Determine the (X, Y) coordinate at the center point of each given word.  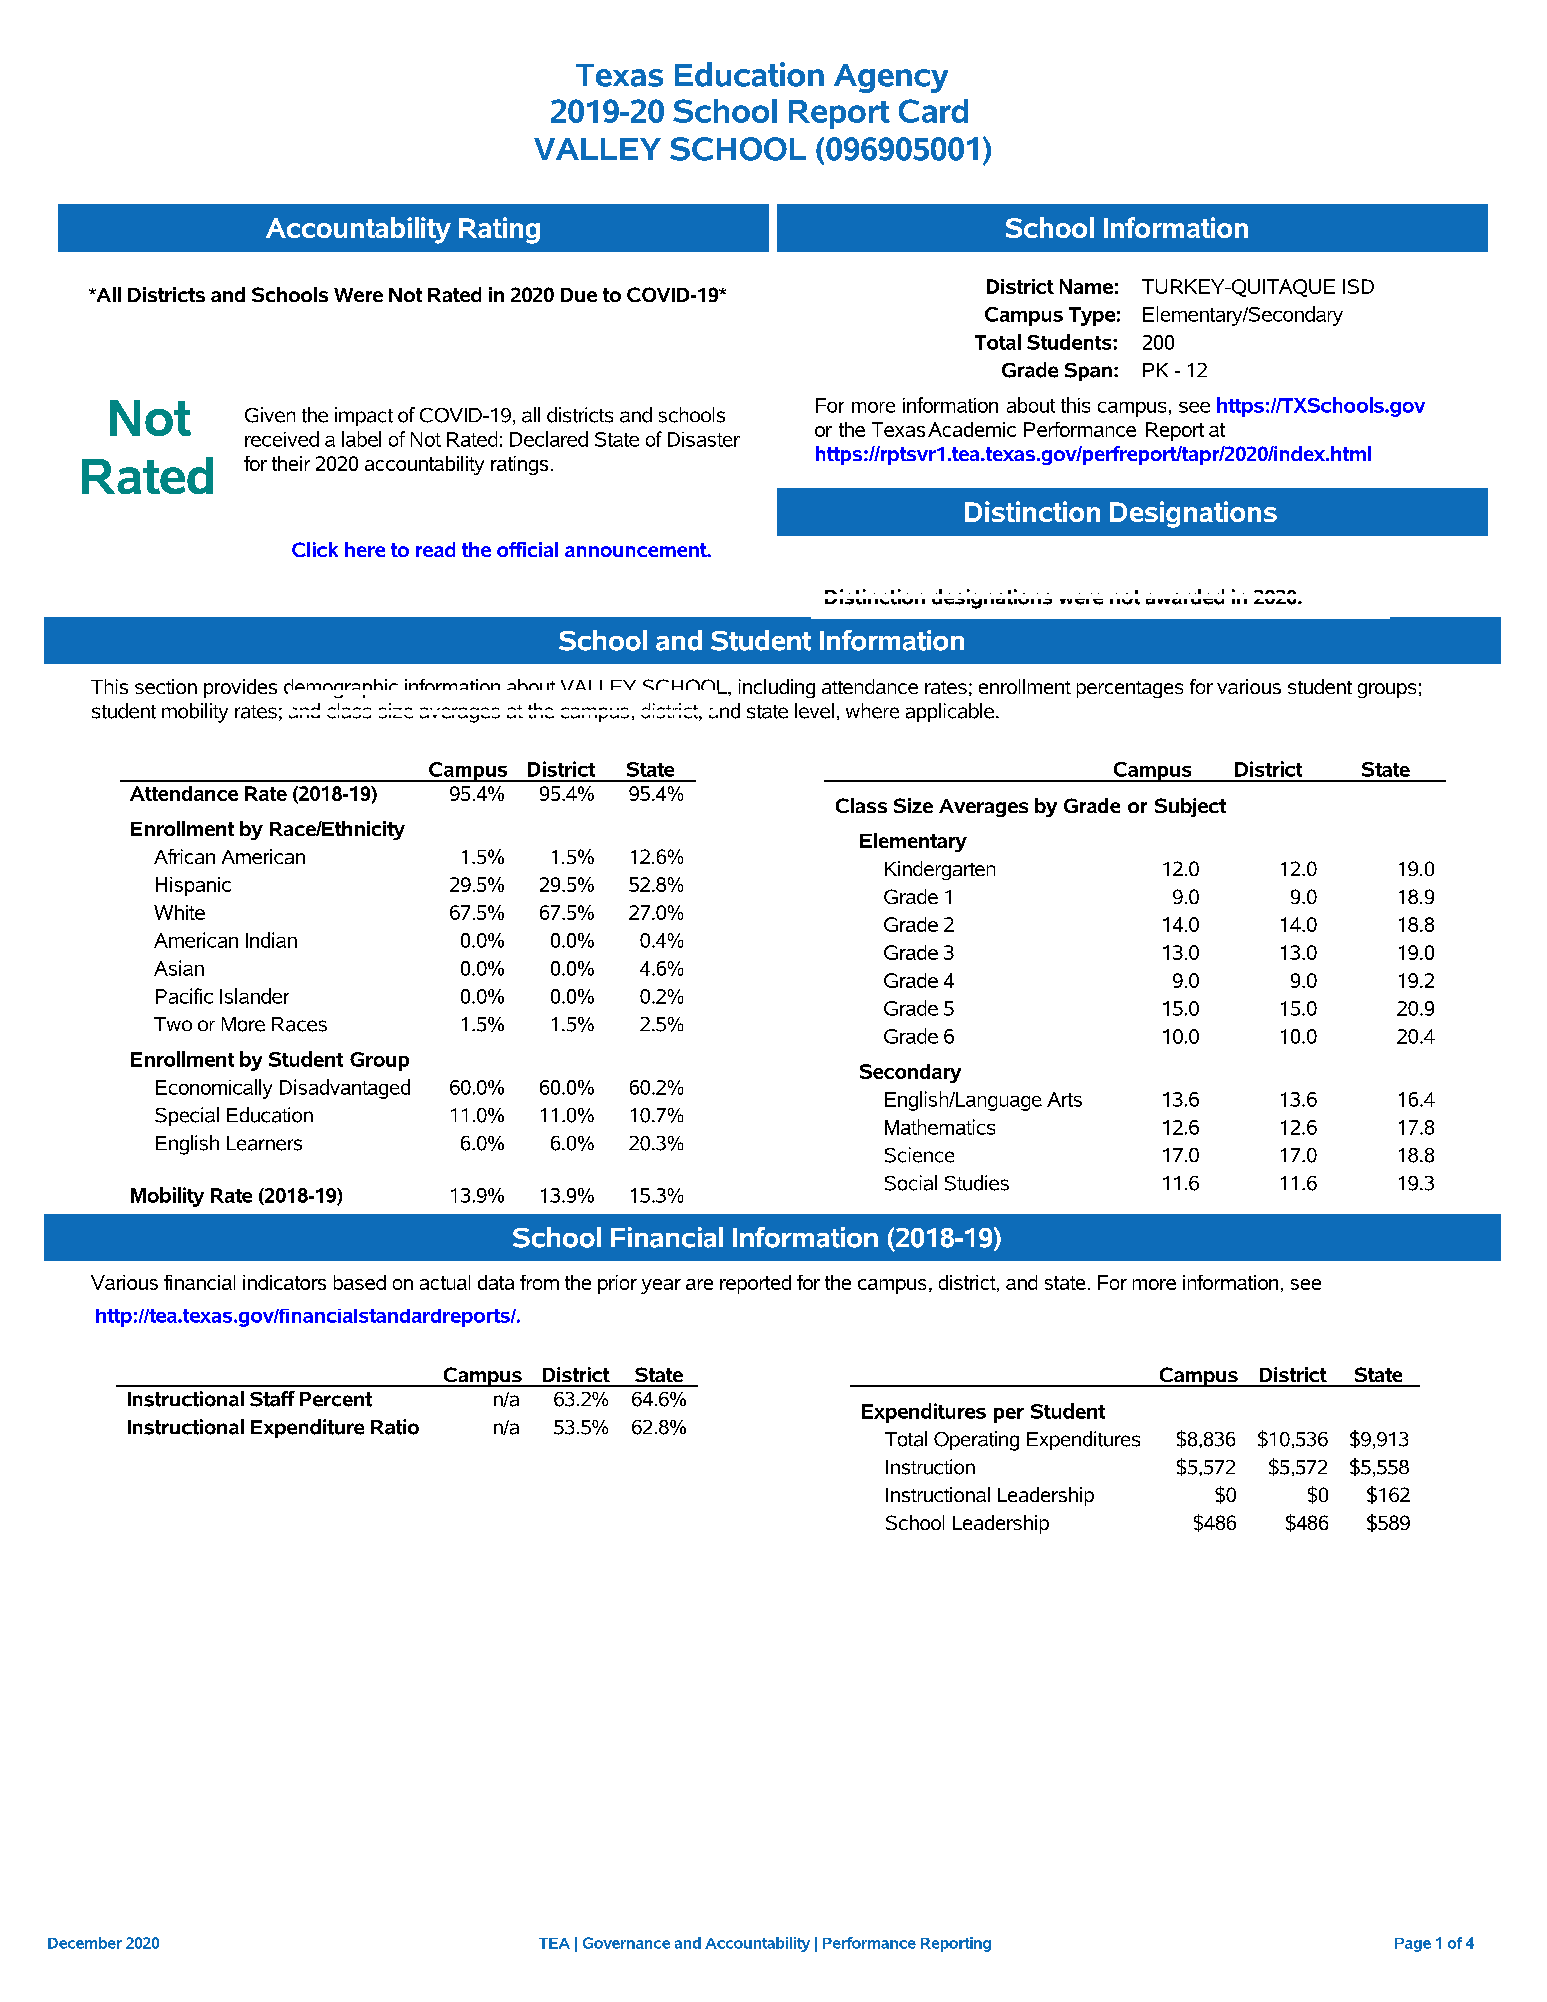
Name (1086, 286)
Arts (1064, 1099)
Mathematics (940, 1127)
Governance (626, 1943)
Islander (254, 996)
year (661, 1286)
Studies (977, 1183)
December (85, 1943)
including (777, 688)
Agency (891, 78)
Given (270, 415)
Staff (272, 1399)
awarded (1185, 597)
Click (315, 549)
